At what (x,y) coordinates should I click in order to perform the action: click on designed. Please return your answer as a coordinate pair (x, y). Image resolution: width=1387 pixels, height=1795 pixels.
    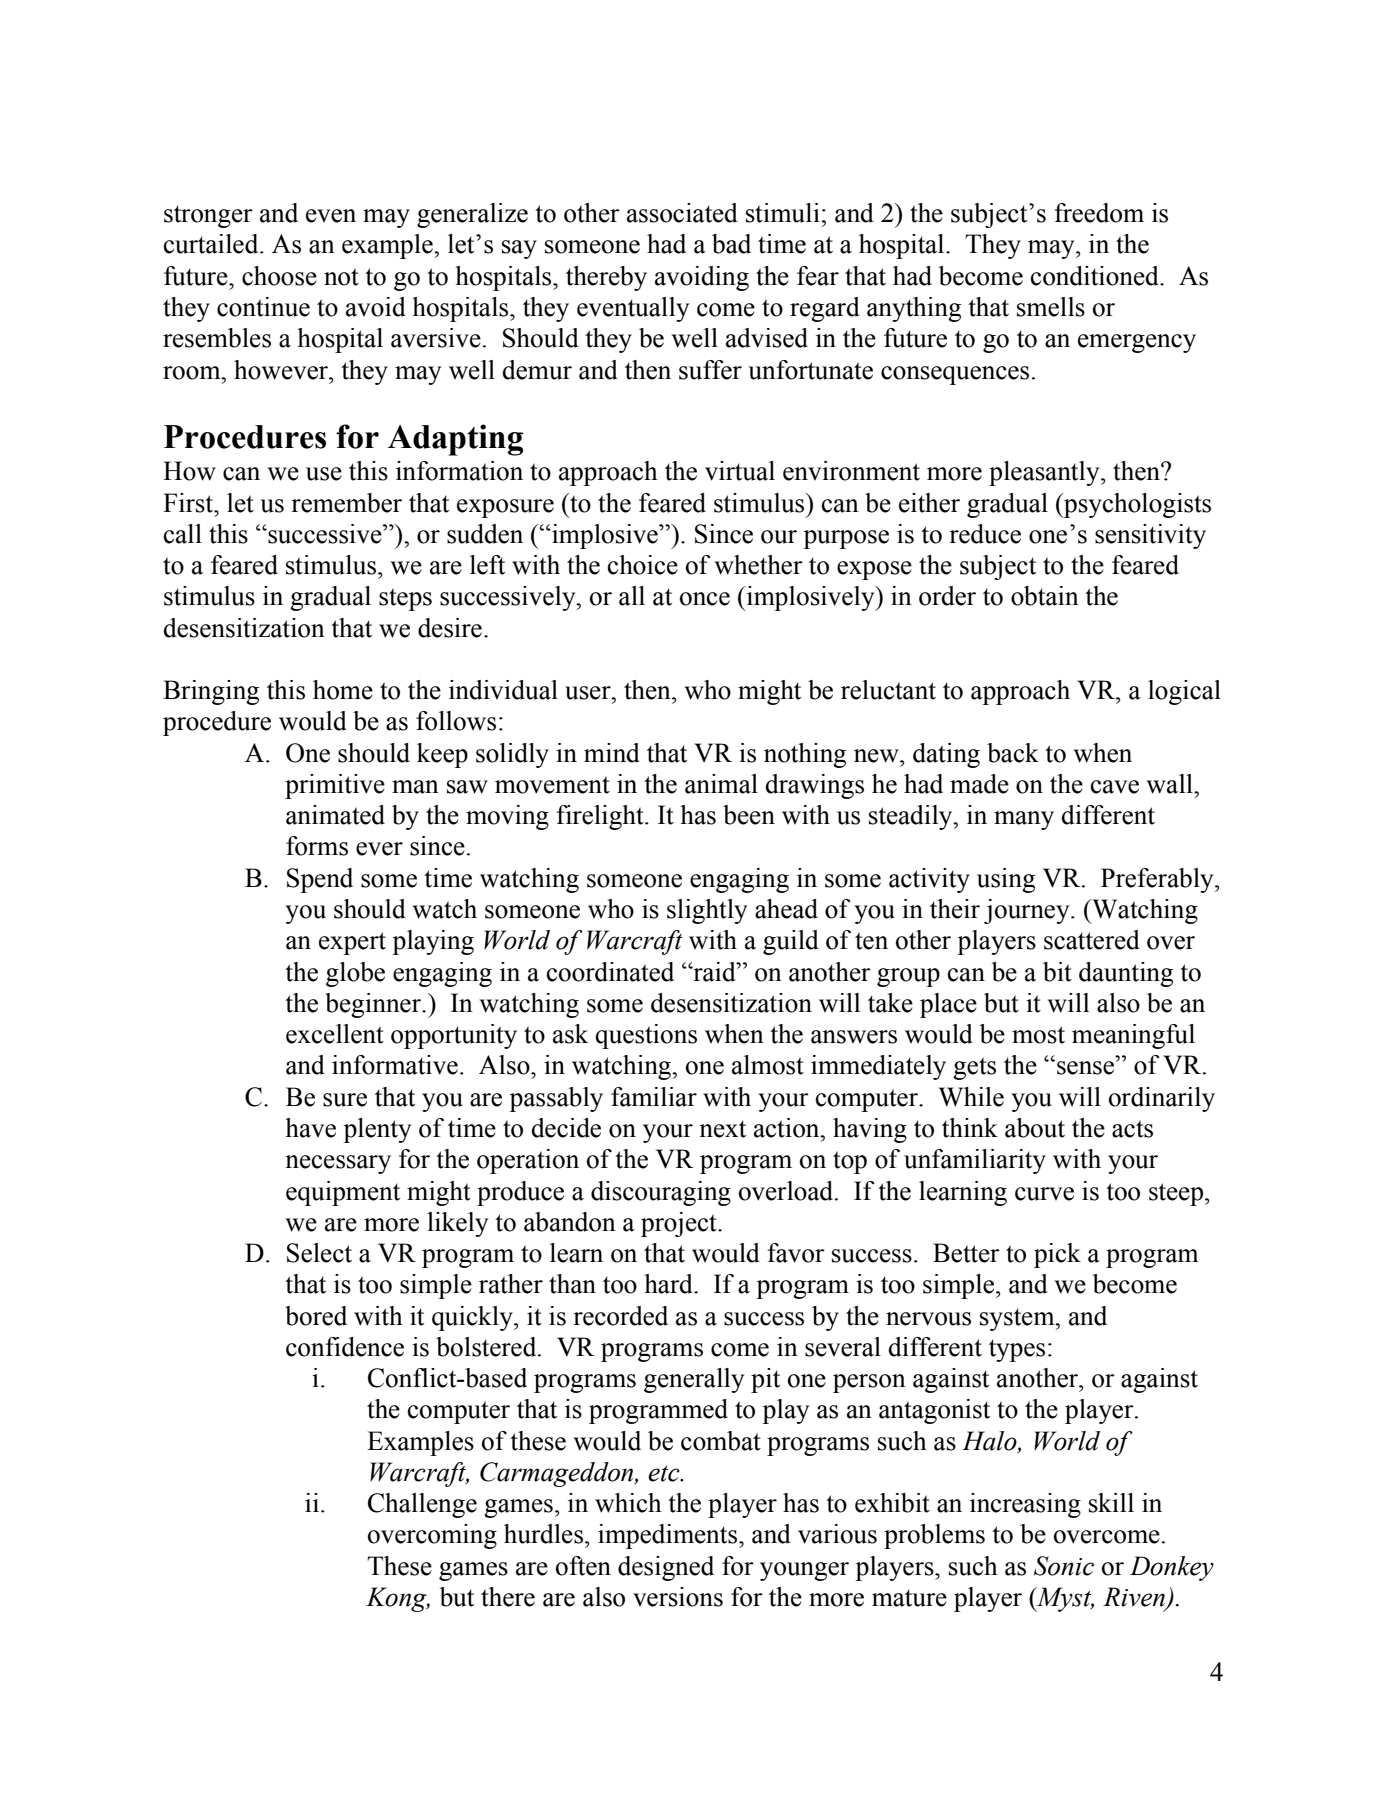
    Looking at the image, I should click on (666, 1568).
